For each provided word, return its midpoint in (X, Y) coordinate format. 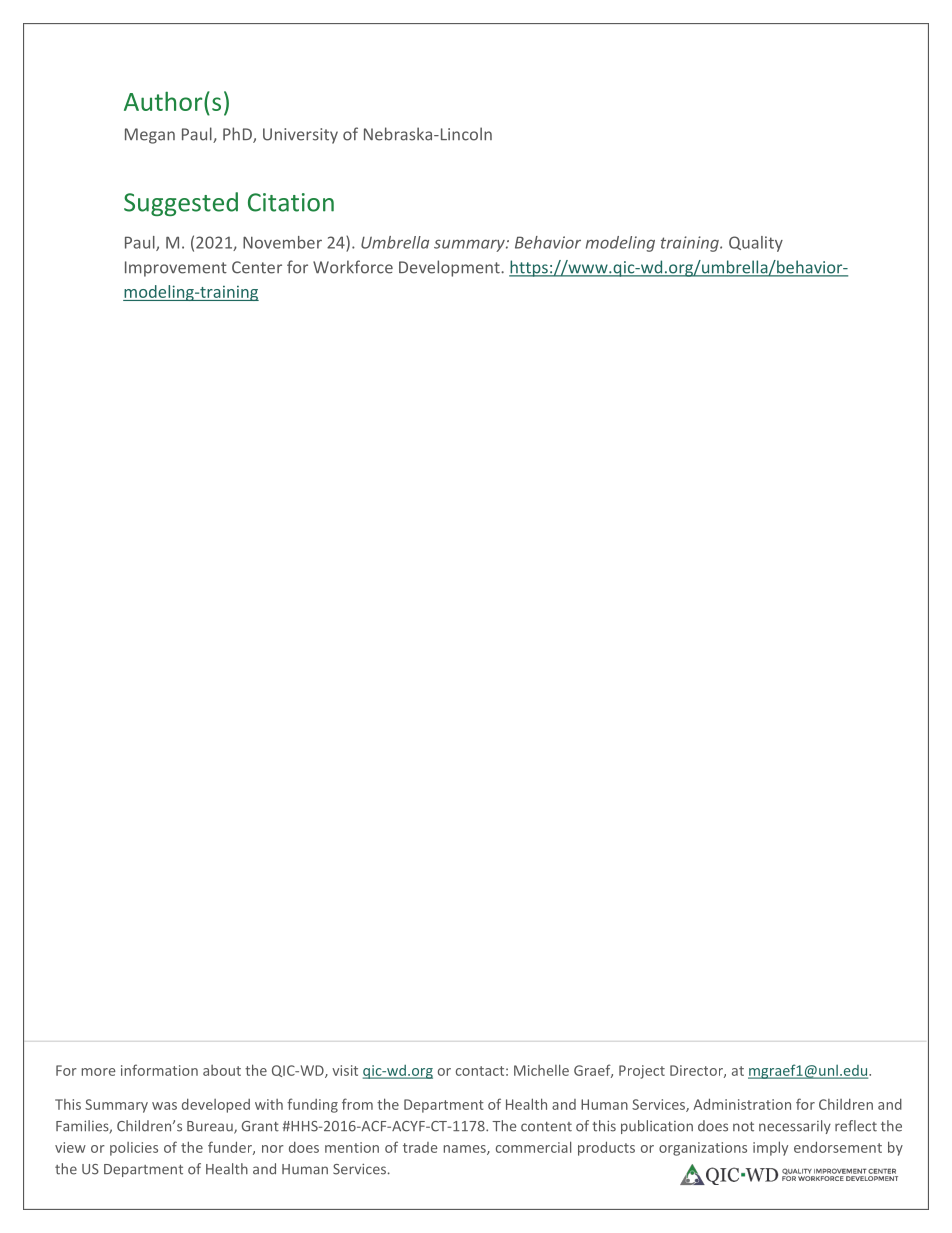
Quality (756, 244)
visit (345, 1070)
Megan (150, 136)
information (159, 1070)
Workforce (353, 267)
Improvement (176, 269)
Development (450, 268)
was (164, 1106)
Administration (742, 1104)
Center (257, 267)
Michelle (541, 1070)
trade (420, 1147)
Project (642, 1072)
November (282, 242)
